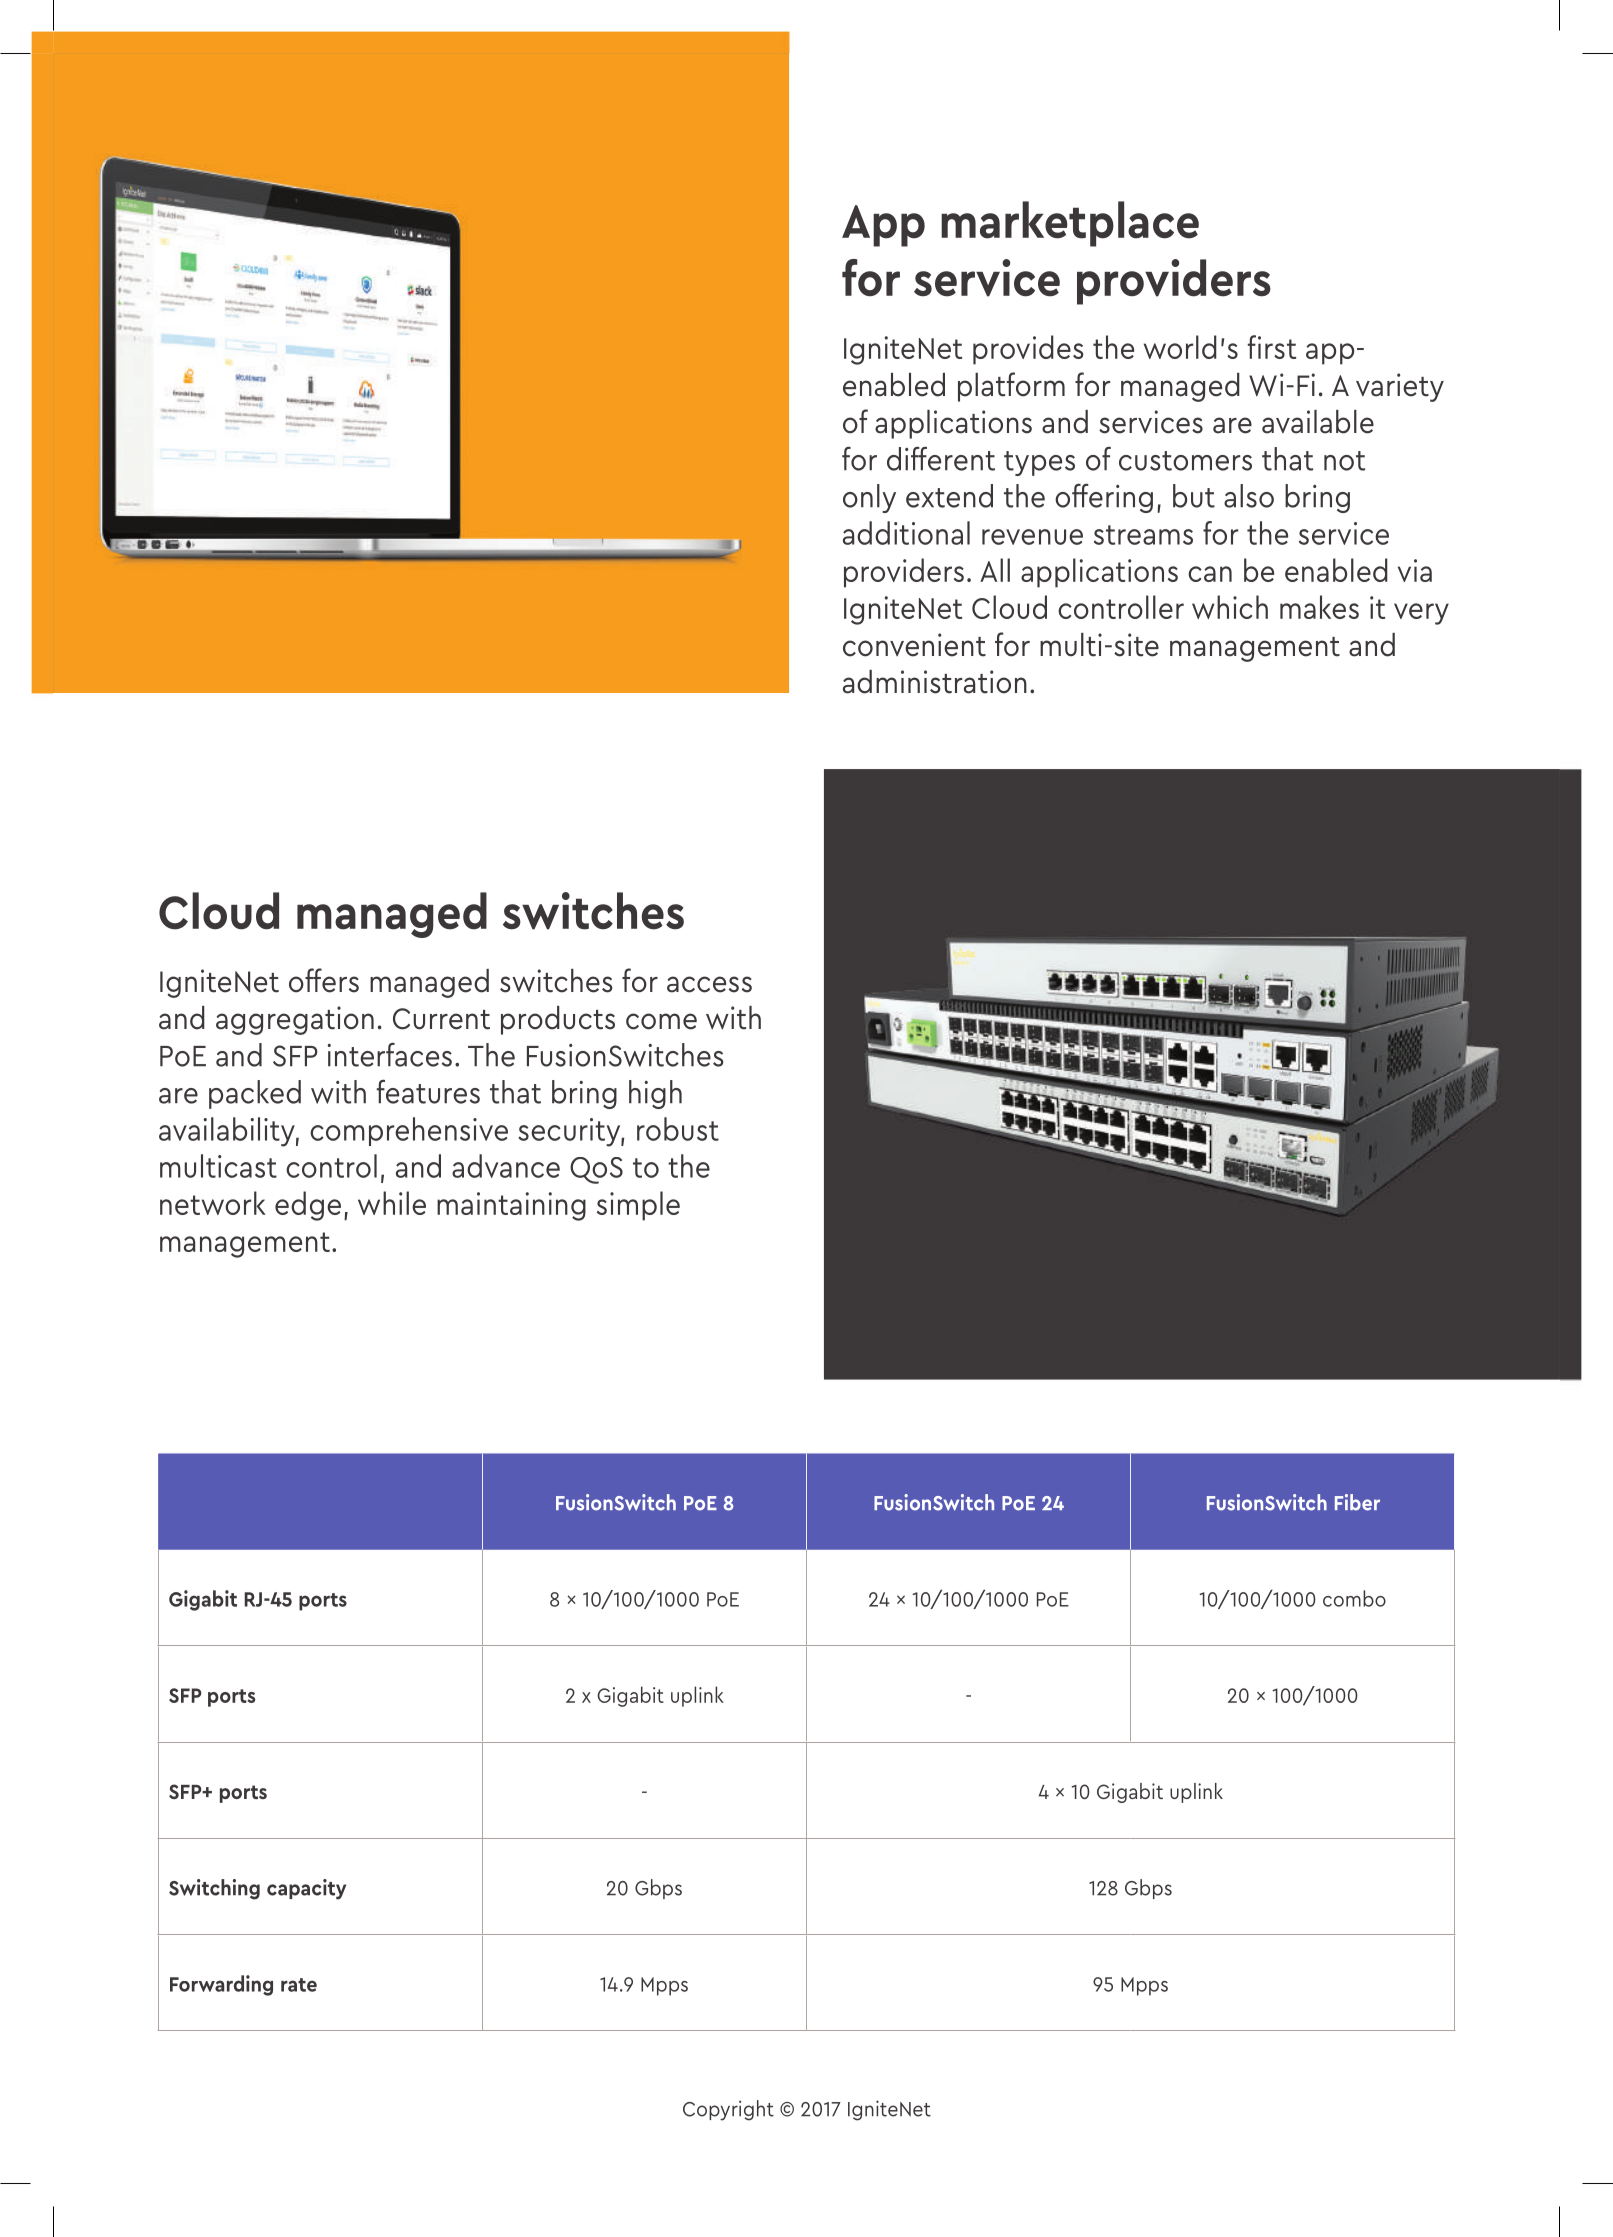 Image resolution: width=1613 pixels, height=2237 pixels. Describe the element at coordinates (1354, 1598) in the screenshot. I see `combo` at that location.
